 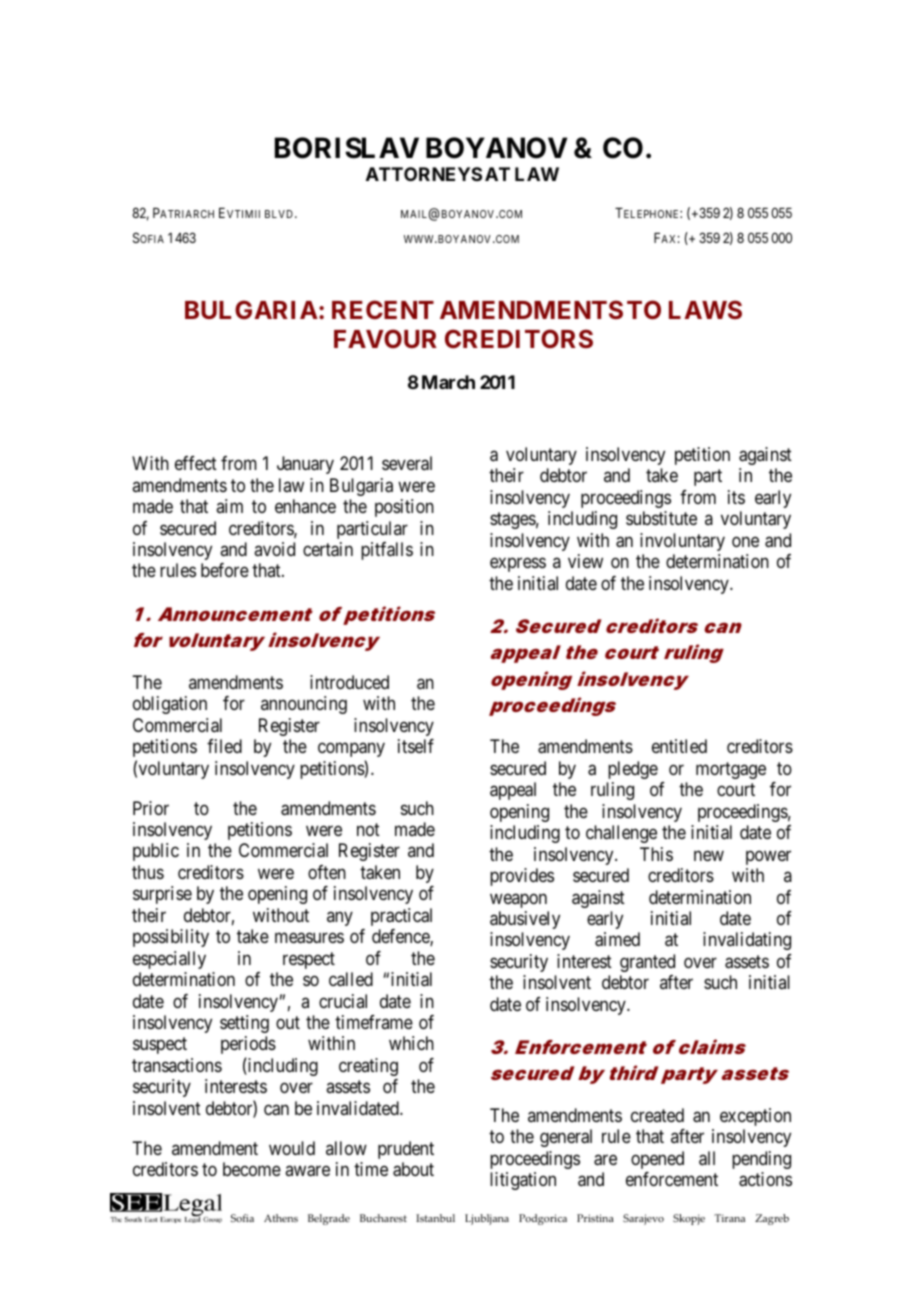 What do you see at coordinates (225, 570) in the document?
I see `before` at bounding box center [225, 570].
